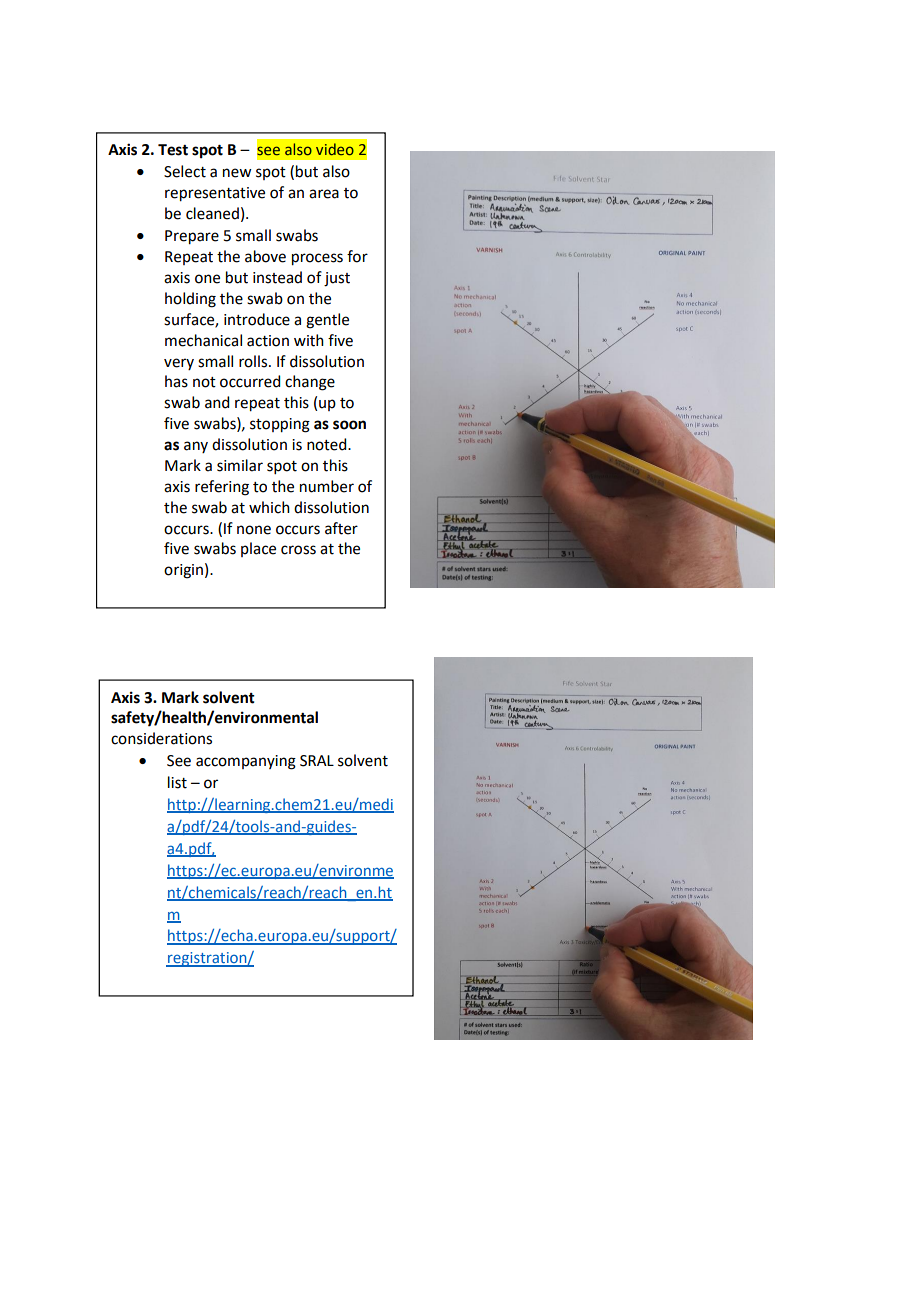 The height and width of the screenshot is (1308, 924). Describe the element at coordinates (177, 782) in the screenshot. I see `list` at that location.
